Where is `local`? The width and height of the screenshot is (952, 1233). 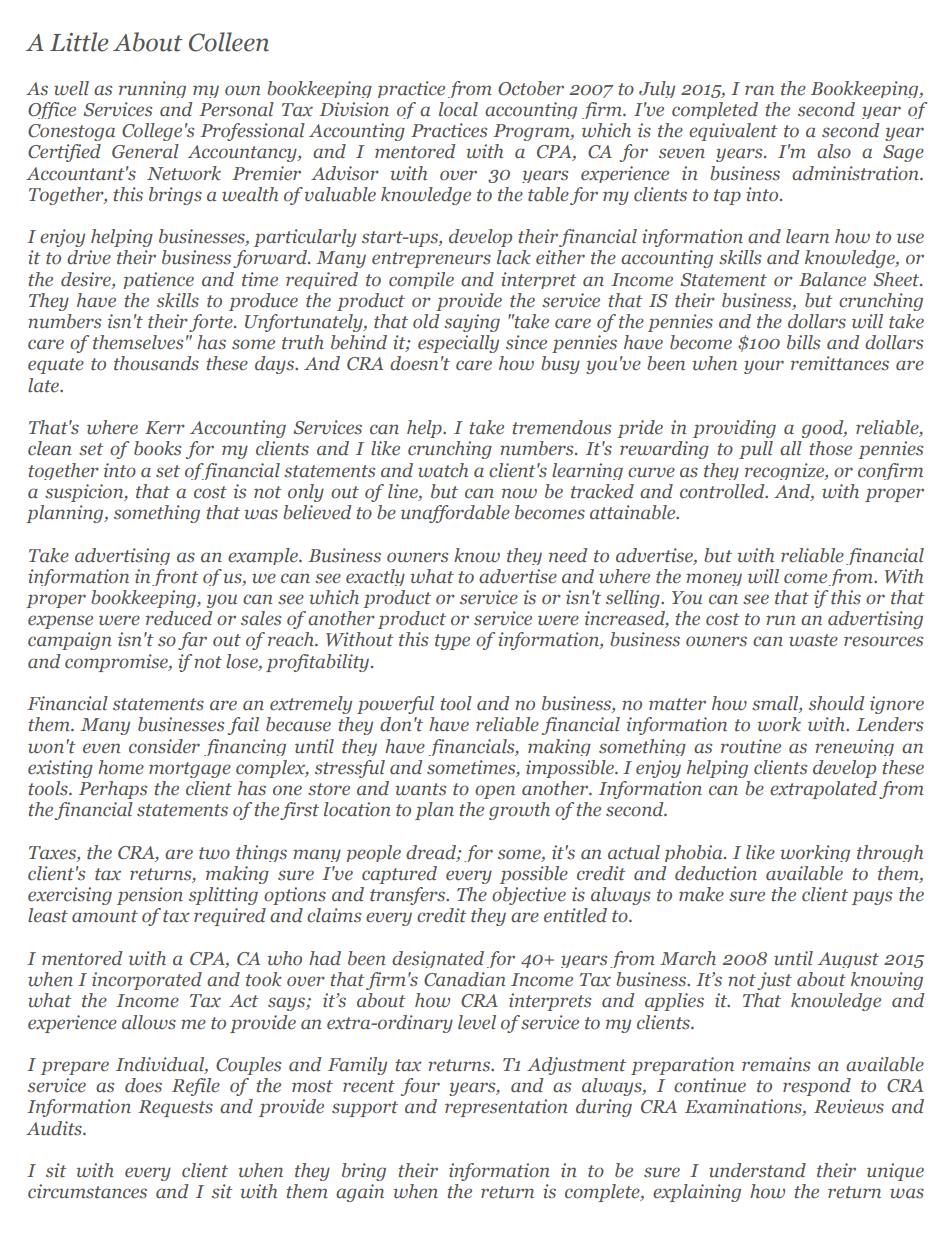
local is located at coordinates (458, 109).
